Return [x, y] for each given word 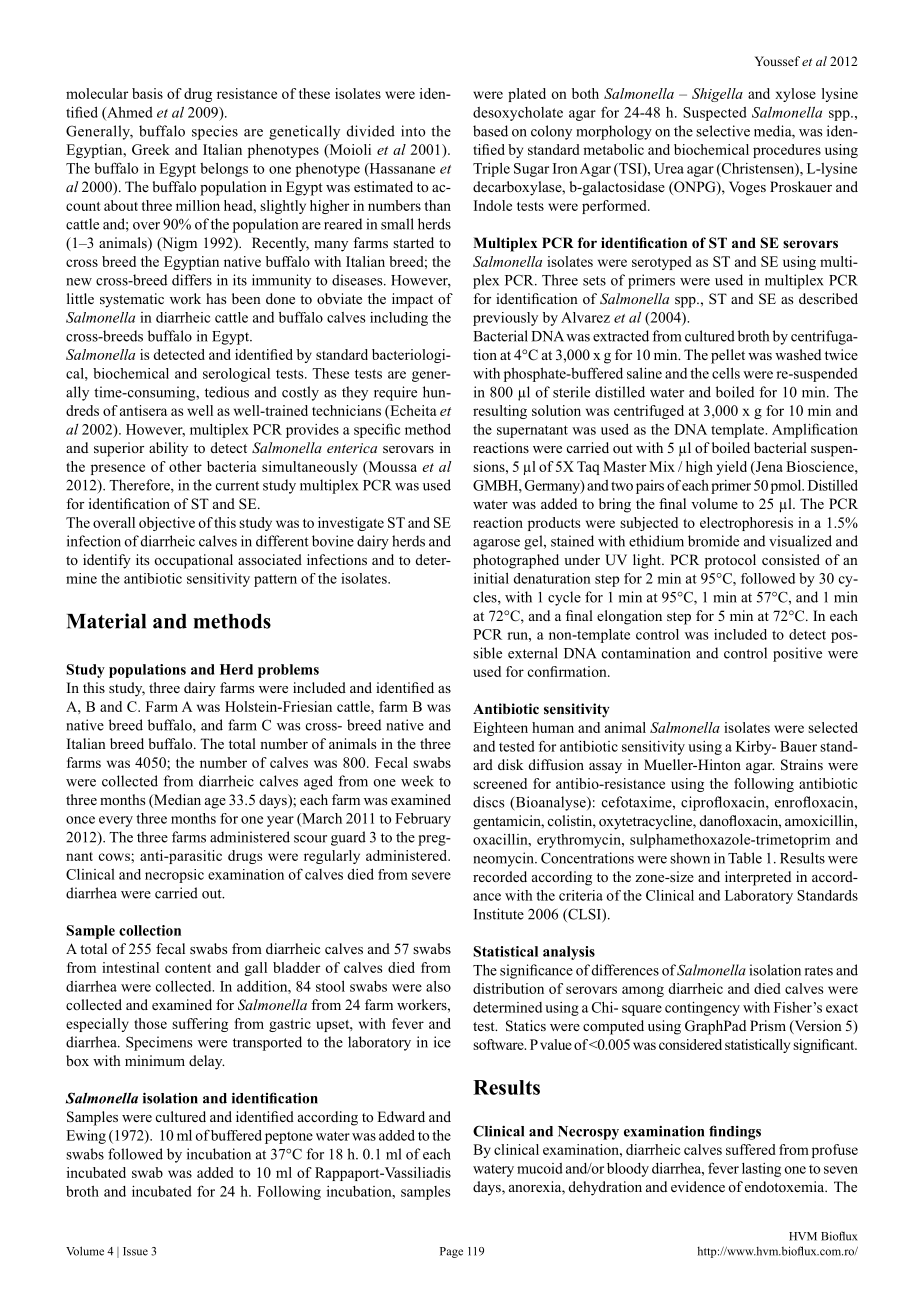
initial [491, 578]
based [490, 131]
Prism [768, 1025]
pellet [728, 356]
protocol [730, 561]
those [150, 1023]
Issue [135, 1251]
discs [489, 802]
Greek [151, 149]
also [438, 986]
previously [505, 319]
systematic [132, 300]
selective [723, 131]
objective [167, 524]
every [116, 821]
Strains [802, 765]
